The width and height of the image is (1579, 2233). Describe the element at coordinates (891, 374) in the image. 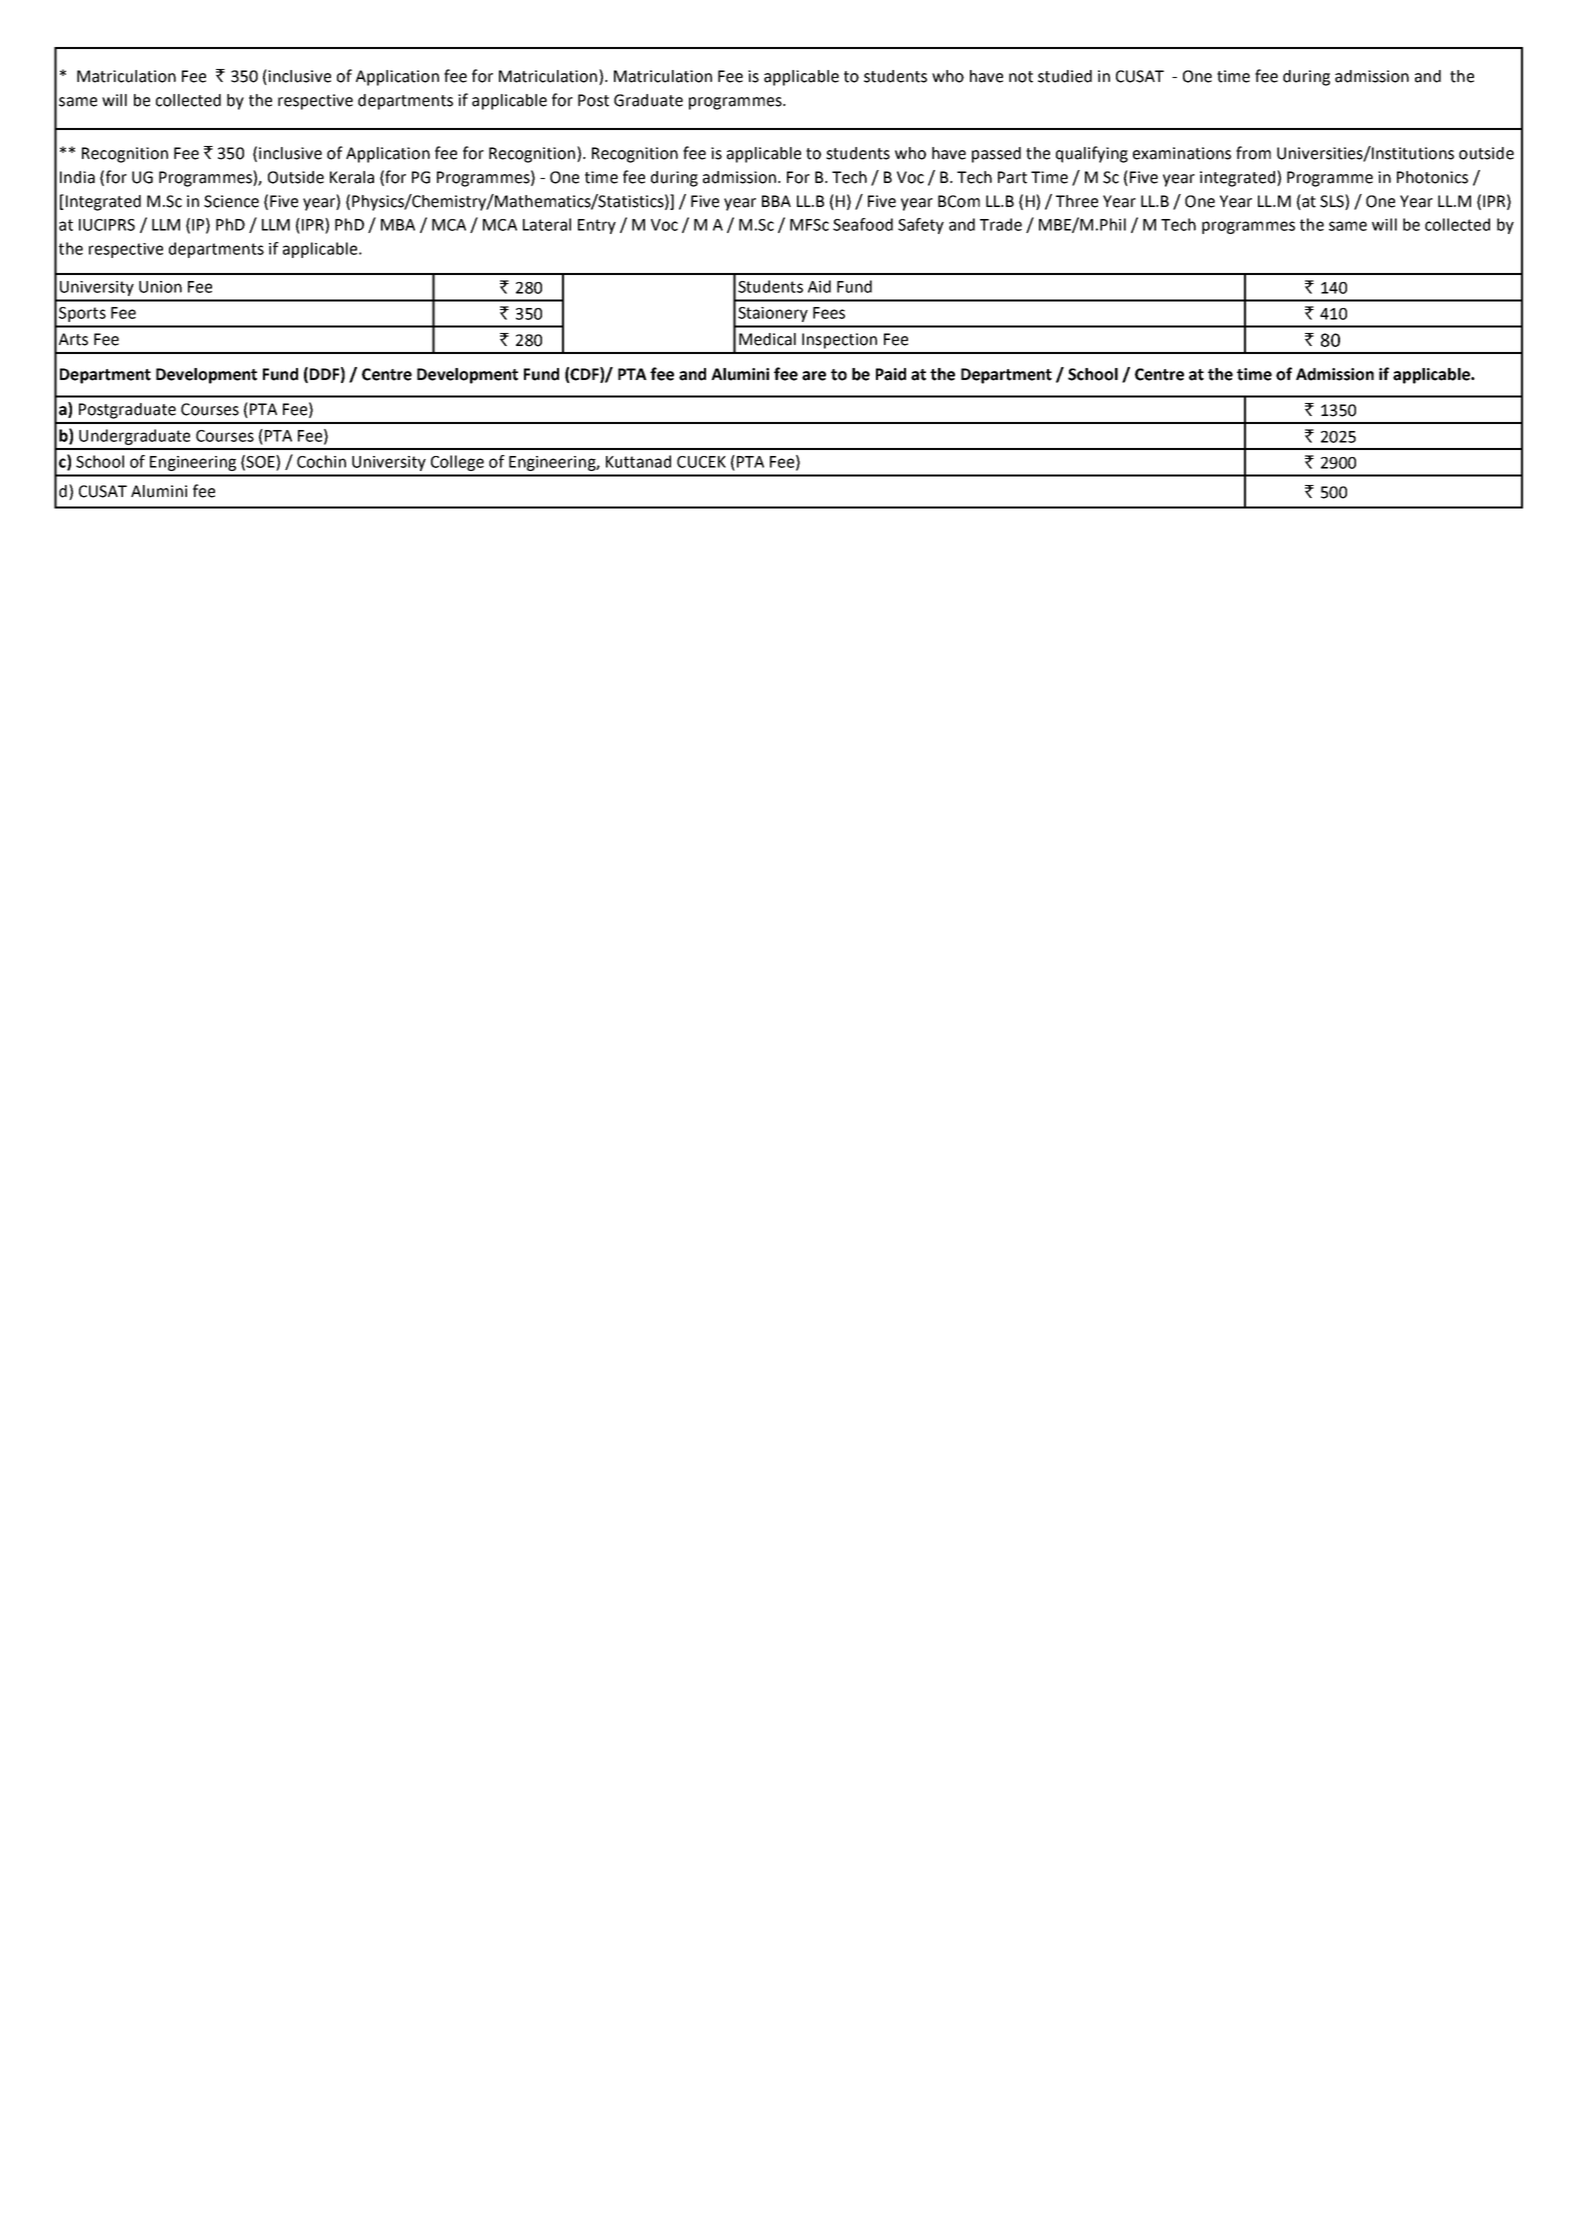

I see `Paid` at that location.
